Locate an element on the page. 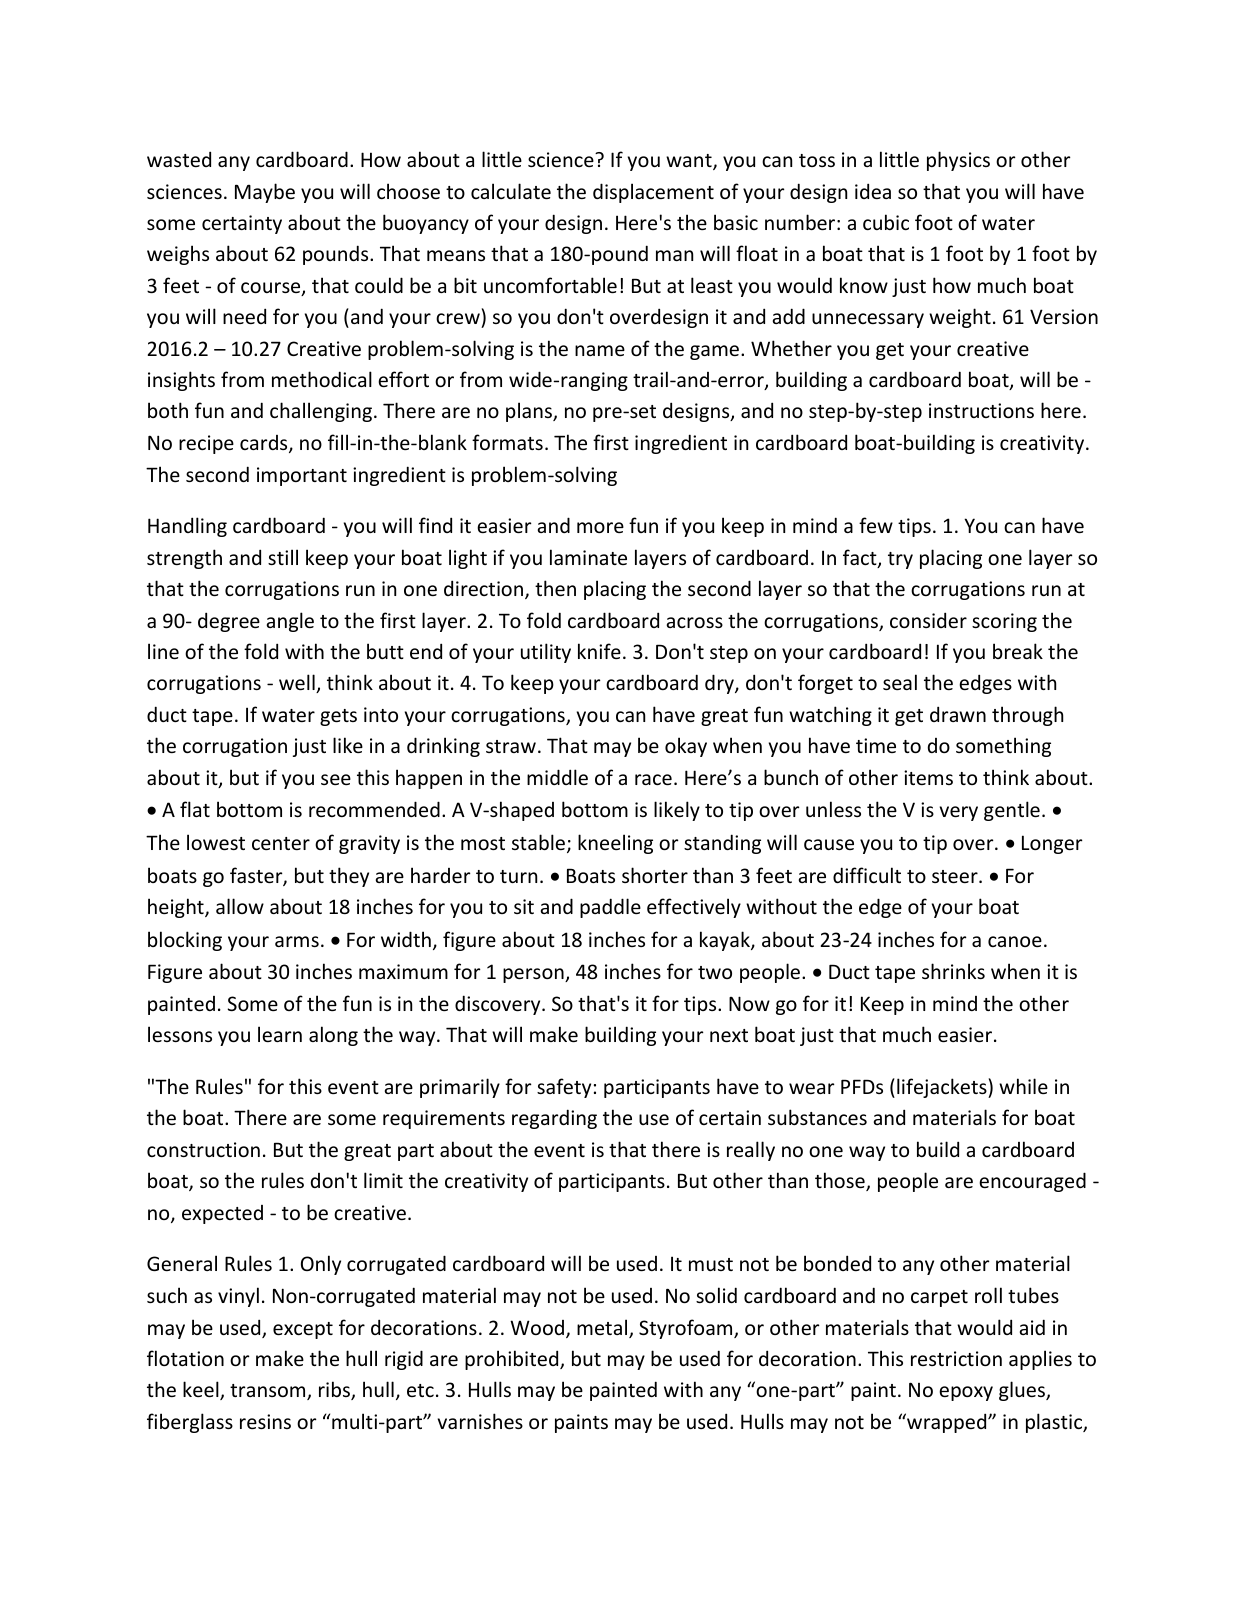  displacement is located at coordinates (653, 193).
